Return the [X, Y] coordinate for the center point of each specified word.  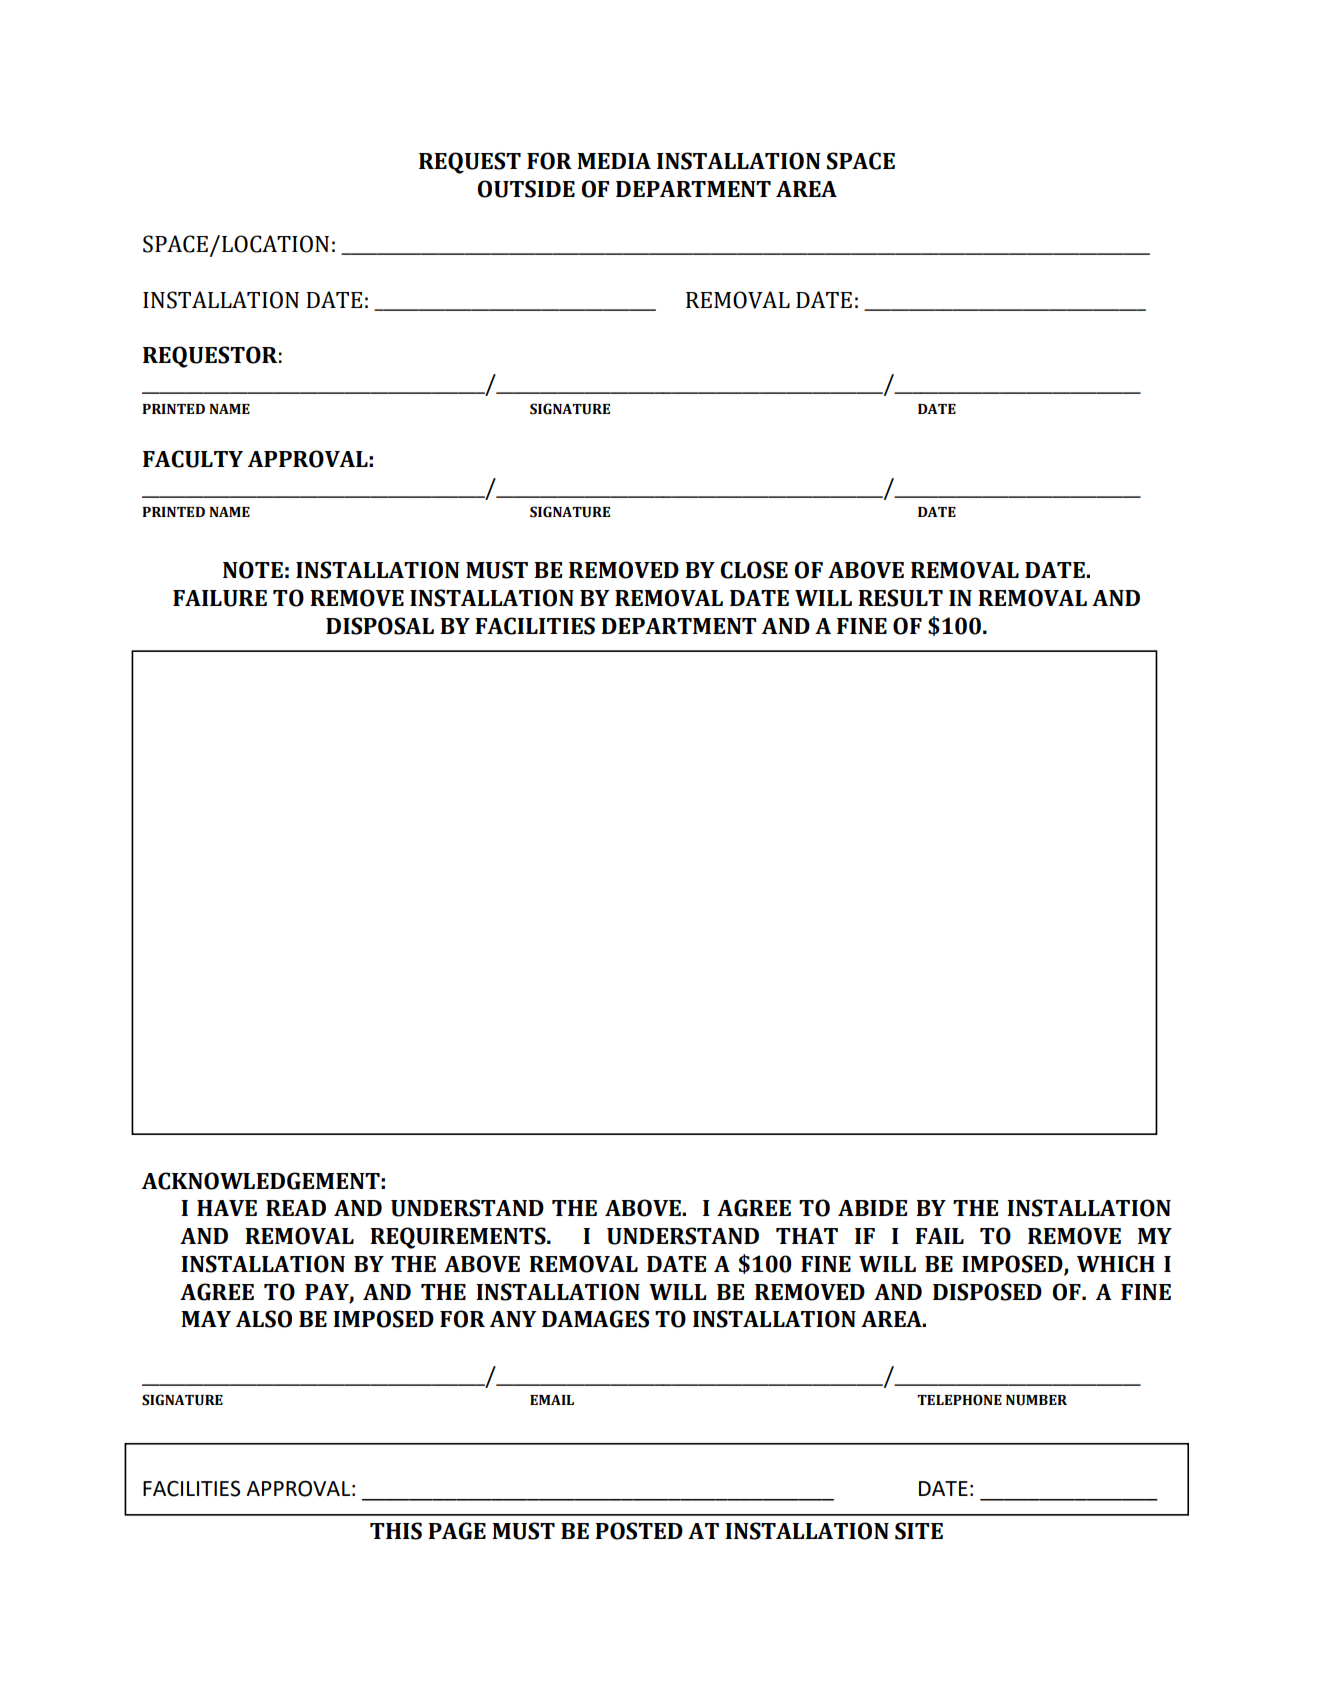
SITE [919, 1531]
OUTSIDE [526, 189]
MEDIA [614, 161]
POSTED [639, 1531]
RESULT [900, 598]
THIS [396, 1531]
